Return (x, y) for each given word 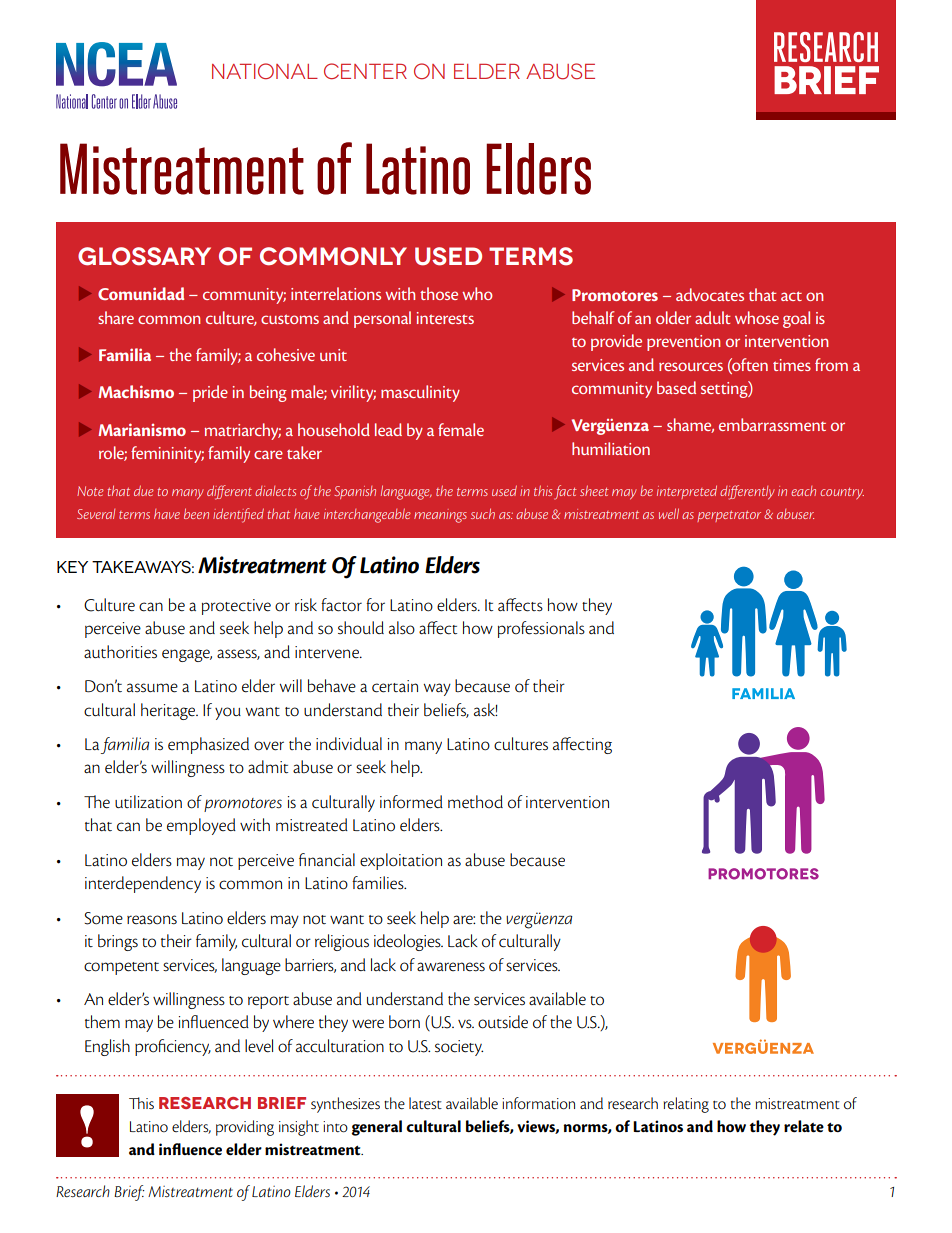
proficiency (173, 1047)
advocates (710, 294)
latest (425, 1103)
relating (686, 1105)
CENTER (365, 71)
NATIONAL (265, 71)
